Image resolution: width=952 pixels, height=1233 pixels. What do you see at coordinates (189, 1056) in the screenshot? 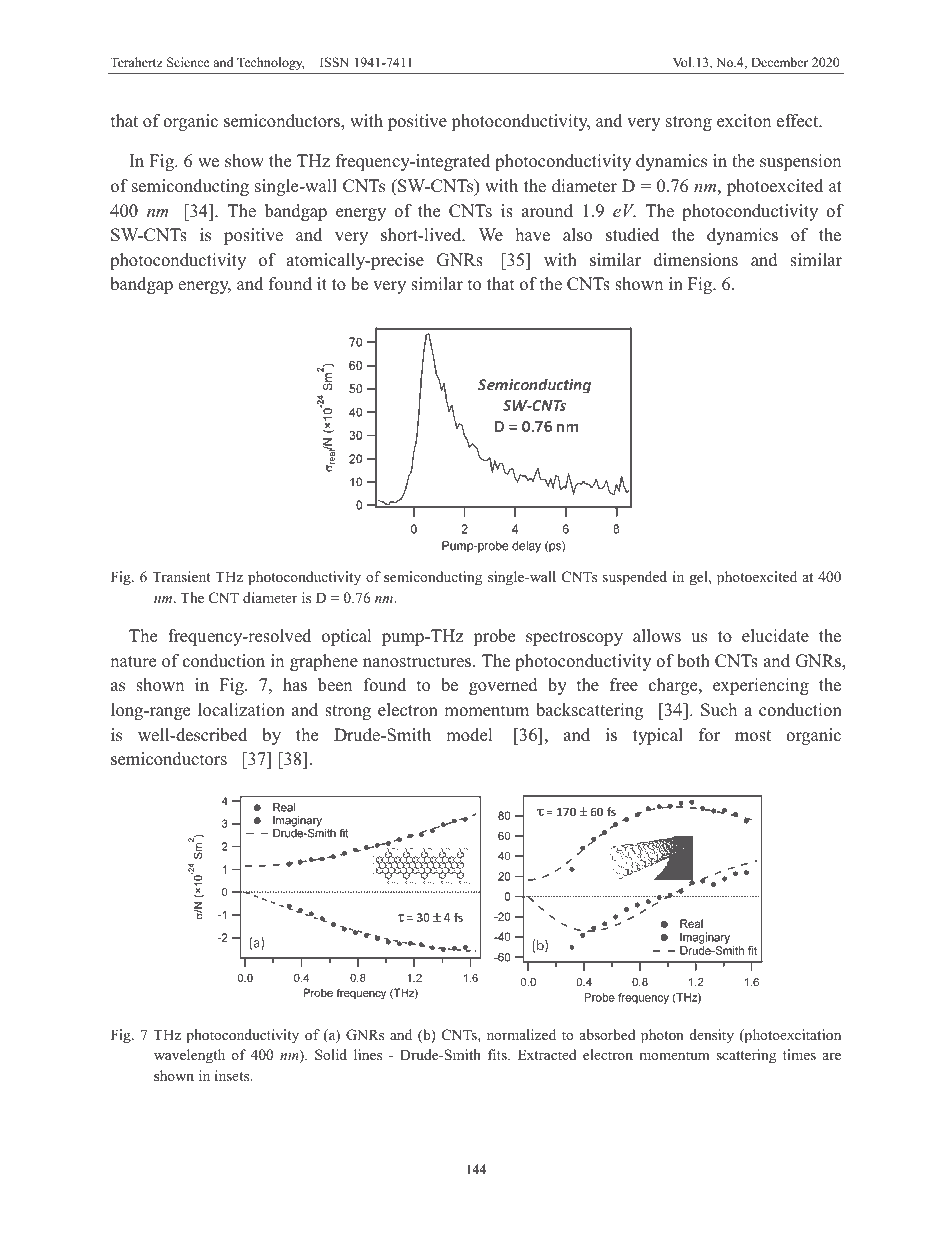
I see `wavelength` at bounding box center [189, 1056].
